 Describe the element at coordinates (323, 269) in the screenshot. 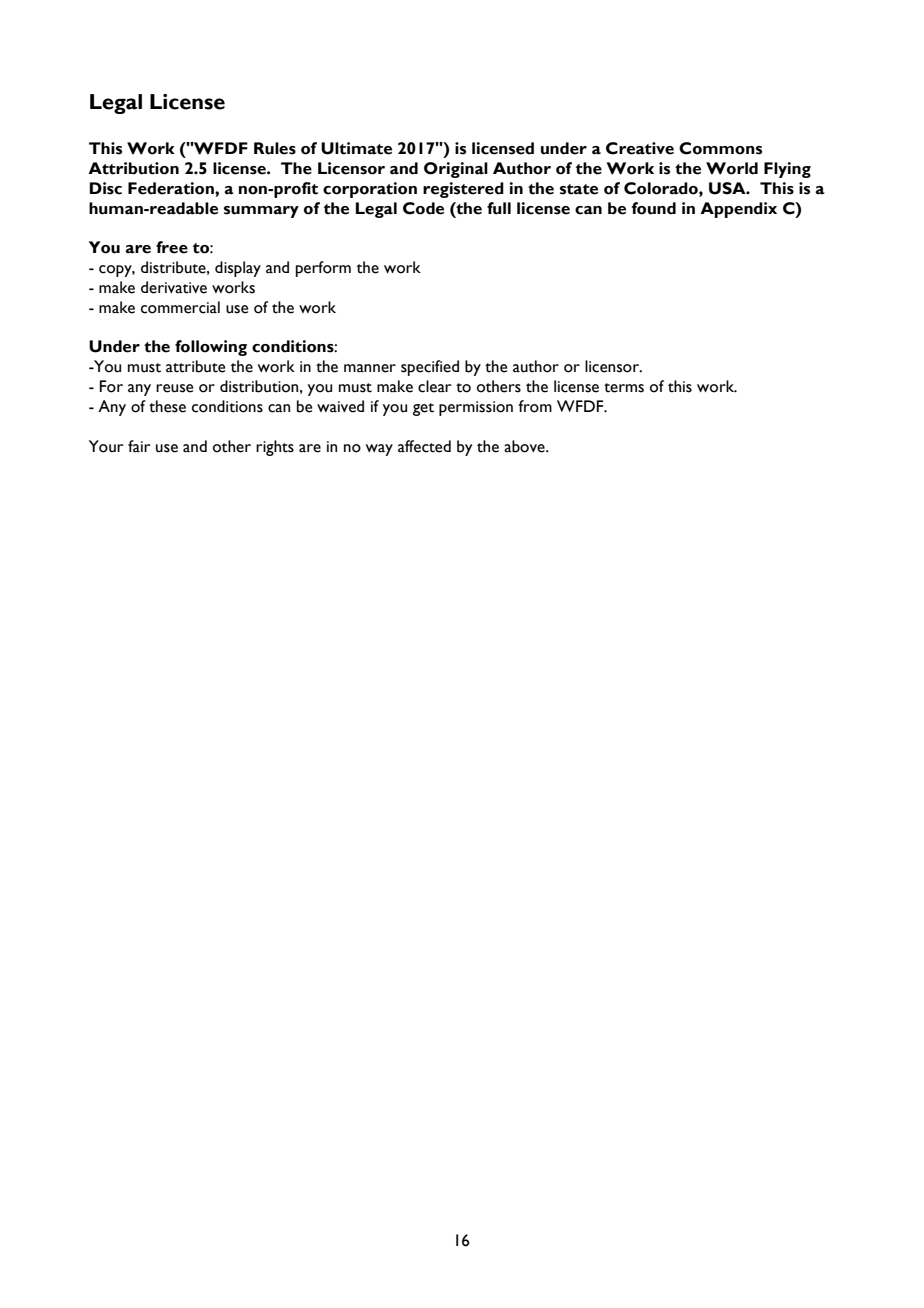

I see `perform` at that location.
